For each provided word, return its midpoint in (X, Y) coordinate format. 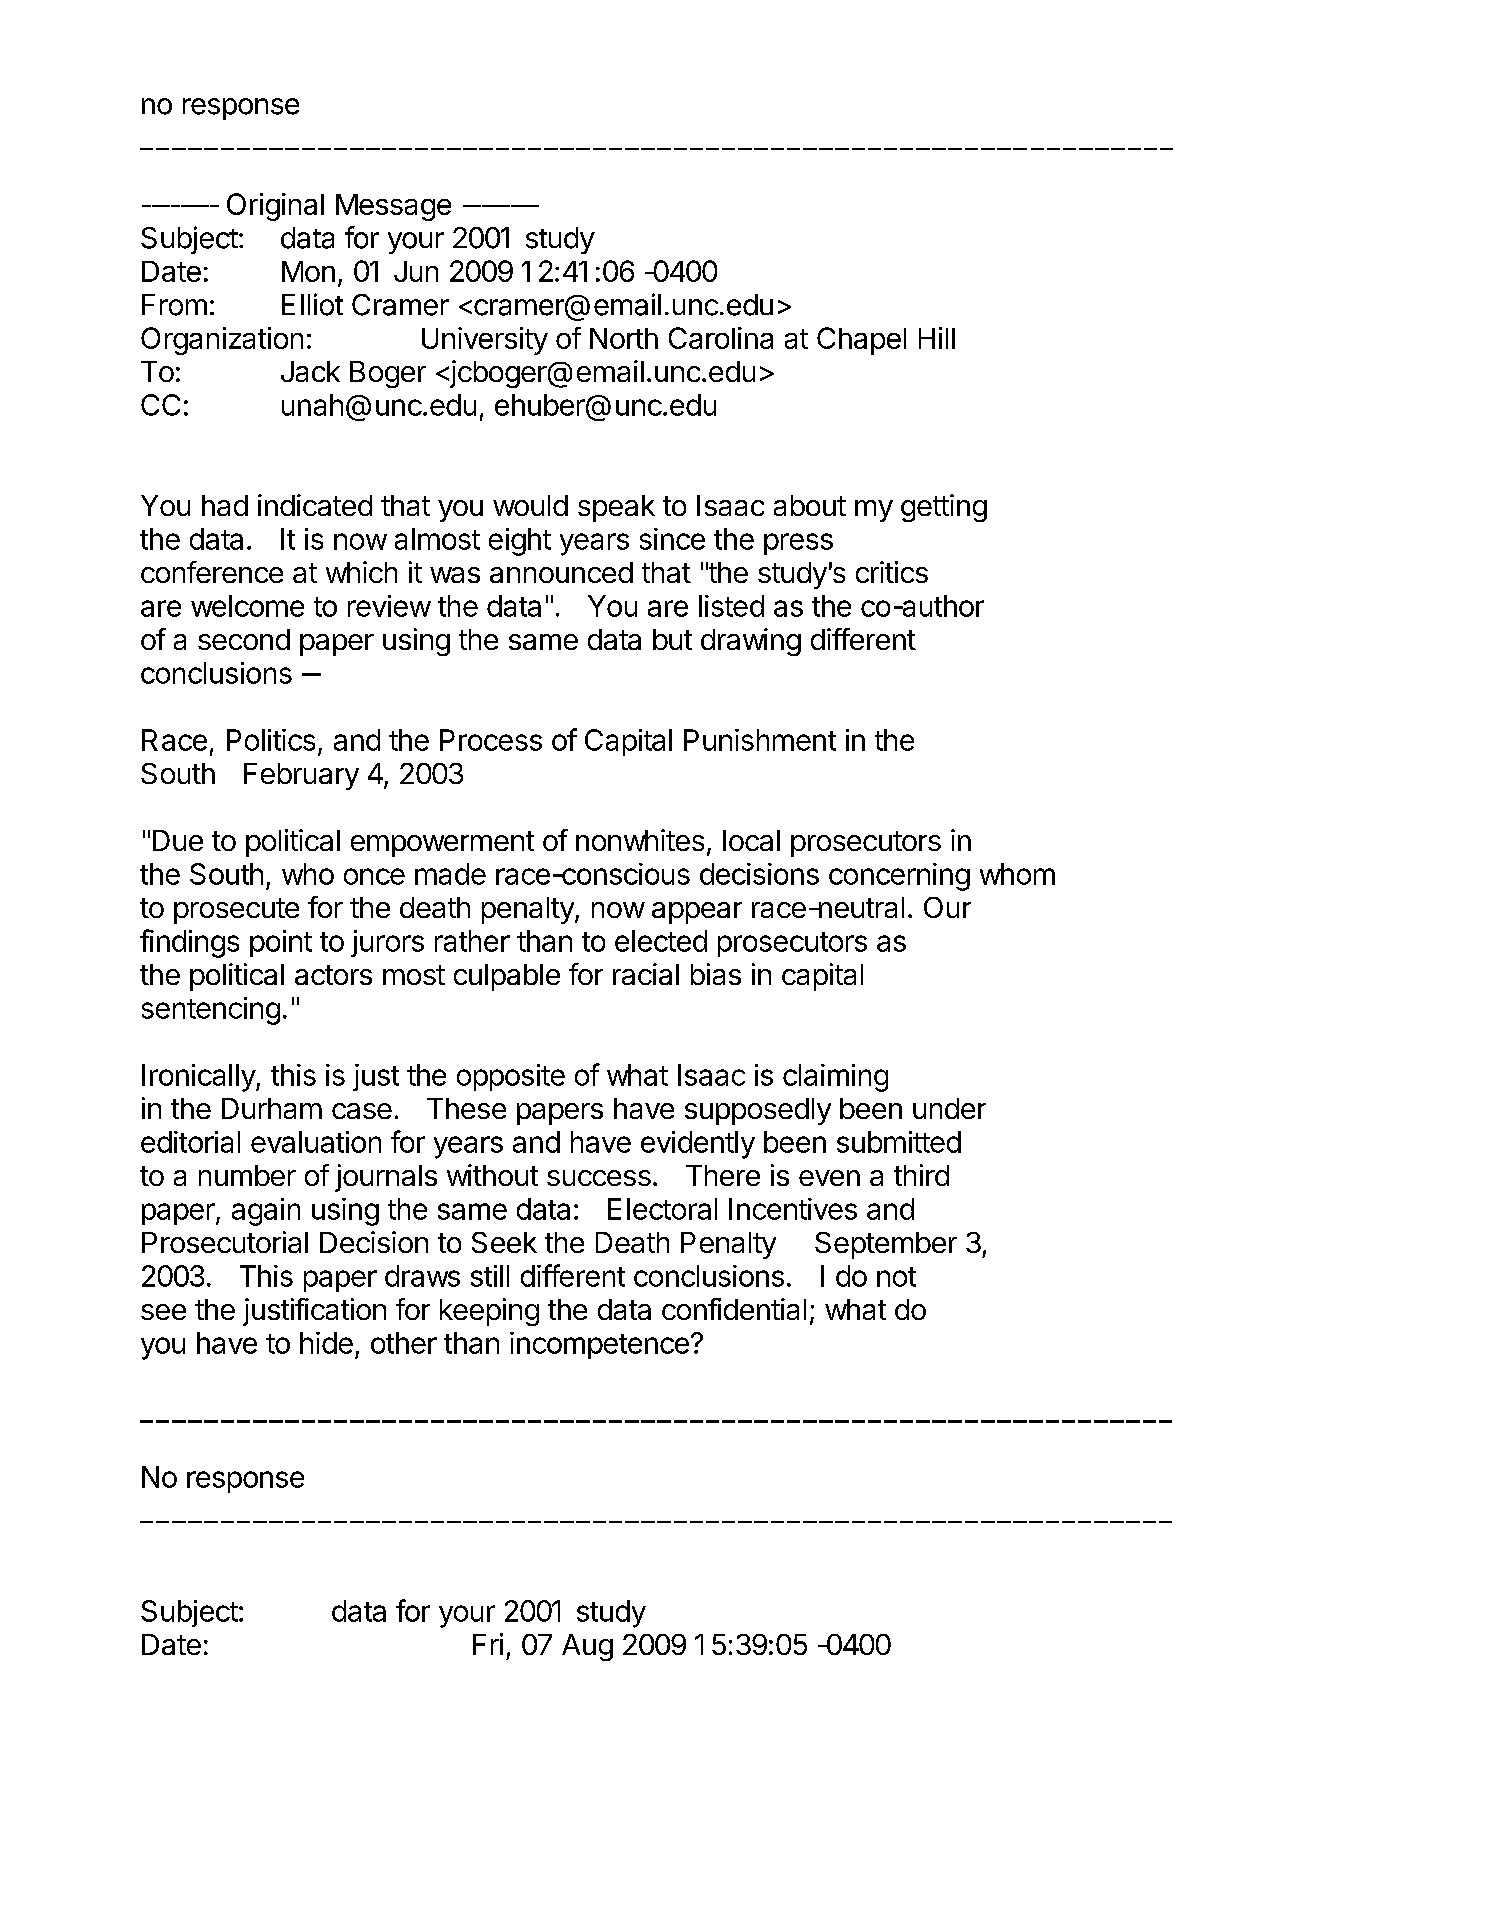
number (247, 1175)
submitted (899, 1142)
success (599, 1178)
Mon (308, 271)
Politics (271, 740)
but (672, 639)
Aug (587, 1647)
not (896, 1277)
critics (892, 572)
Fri (488, 1644)
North (624, 338)
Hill (937, 338)
